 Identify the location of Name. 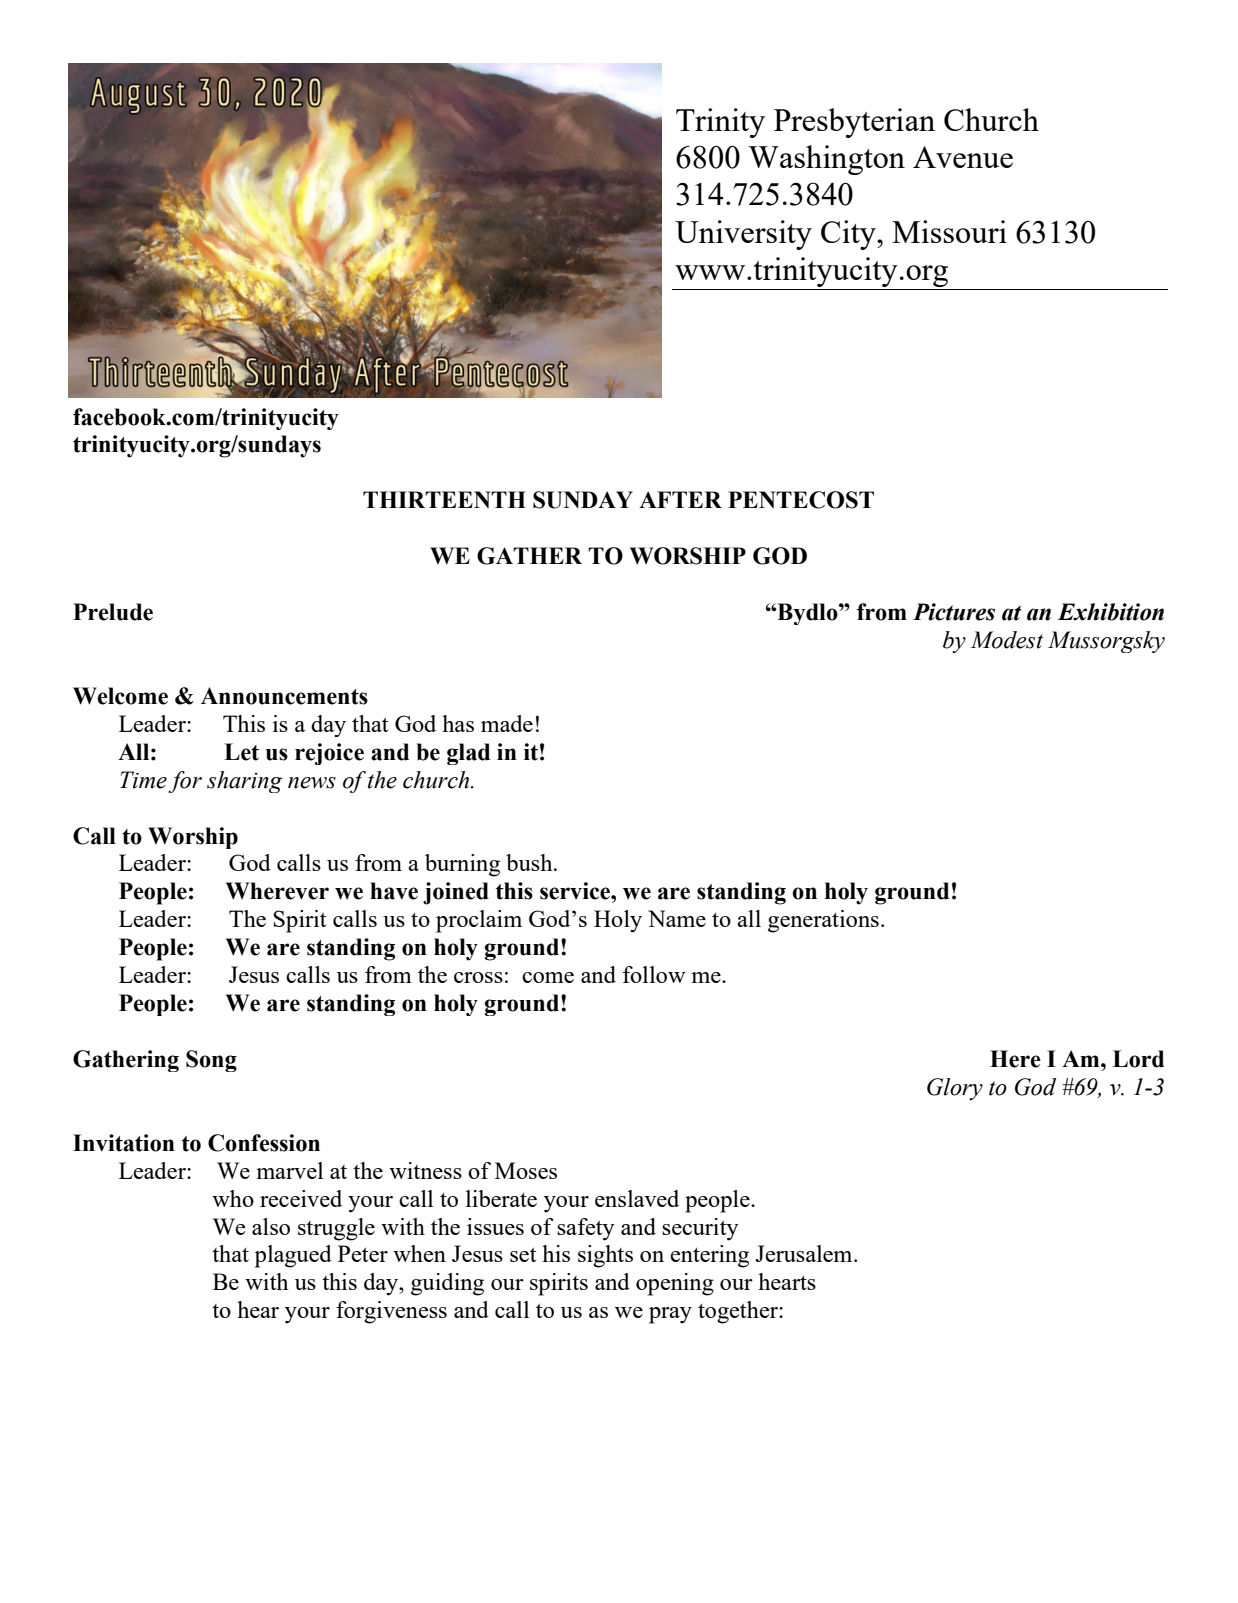
(677, 918).
